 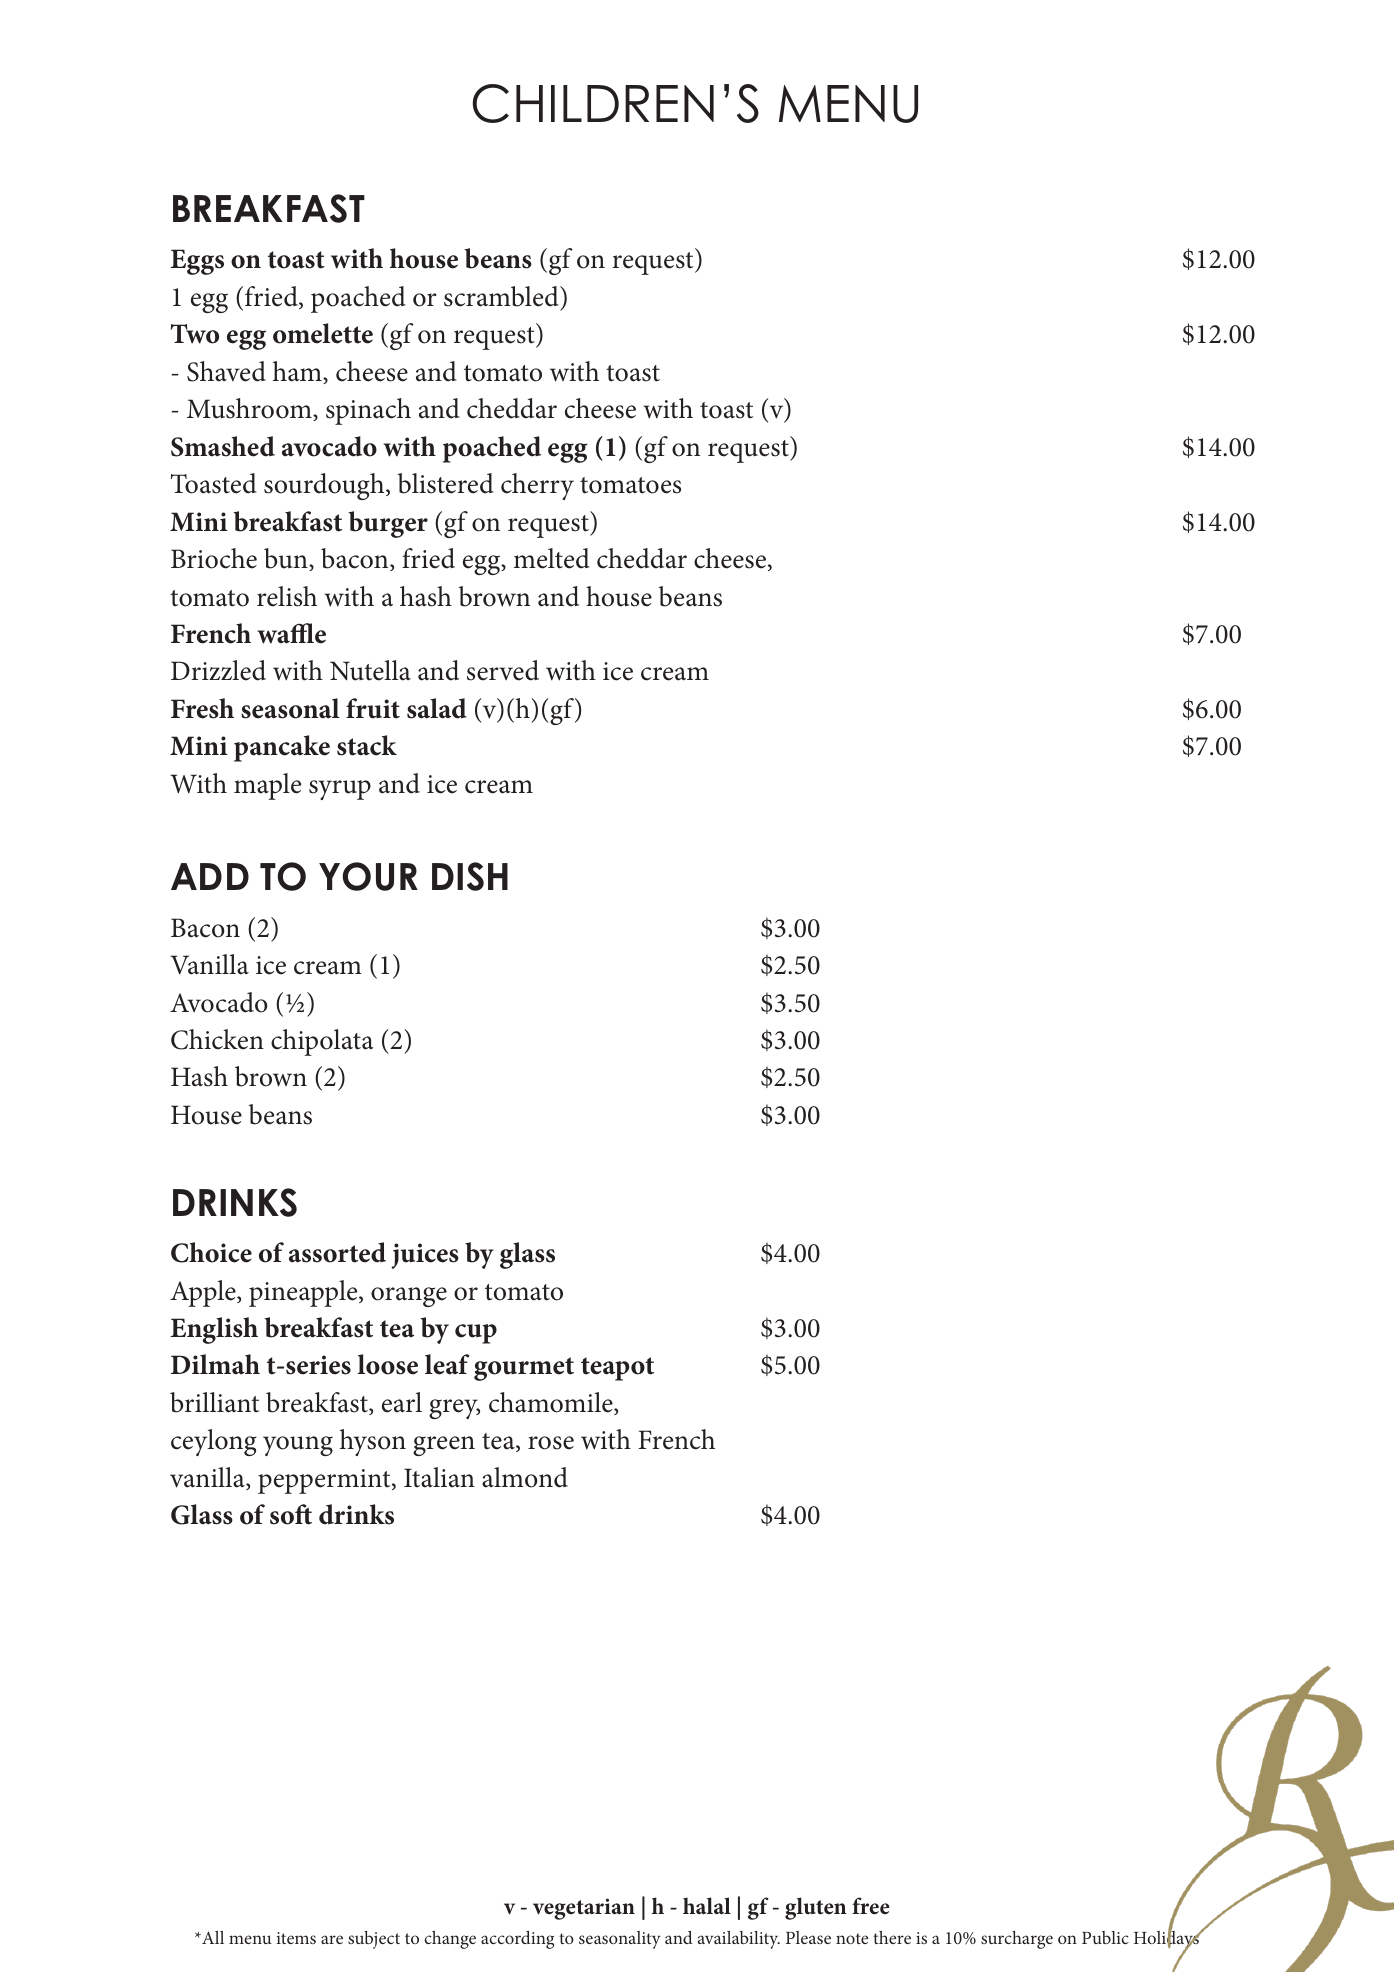 What do you see at coordinates (552, 1403) in the image?
I see `chamomile` at bounding box center [552, 1403].
